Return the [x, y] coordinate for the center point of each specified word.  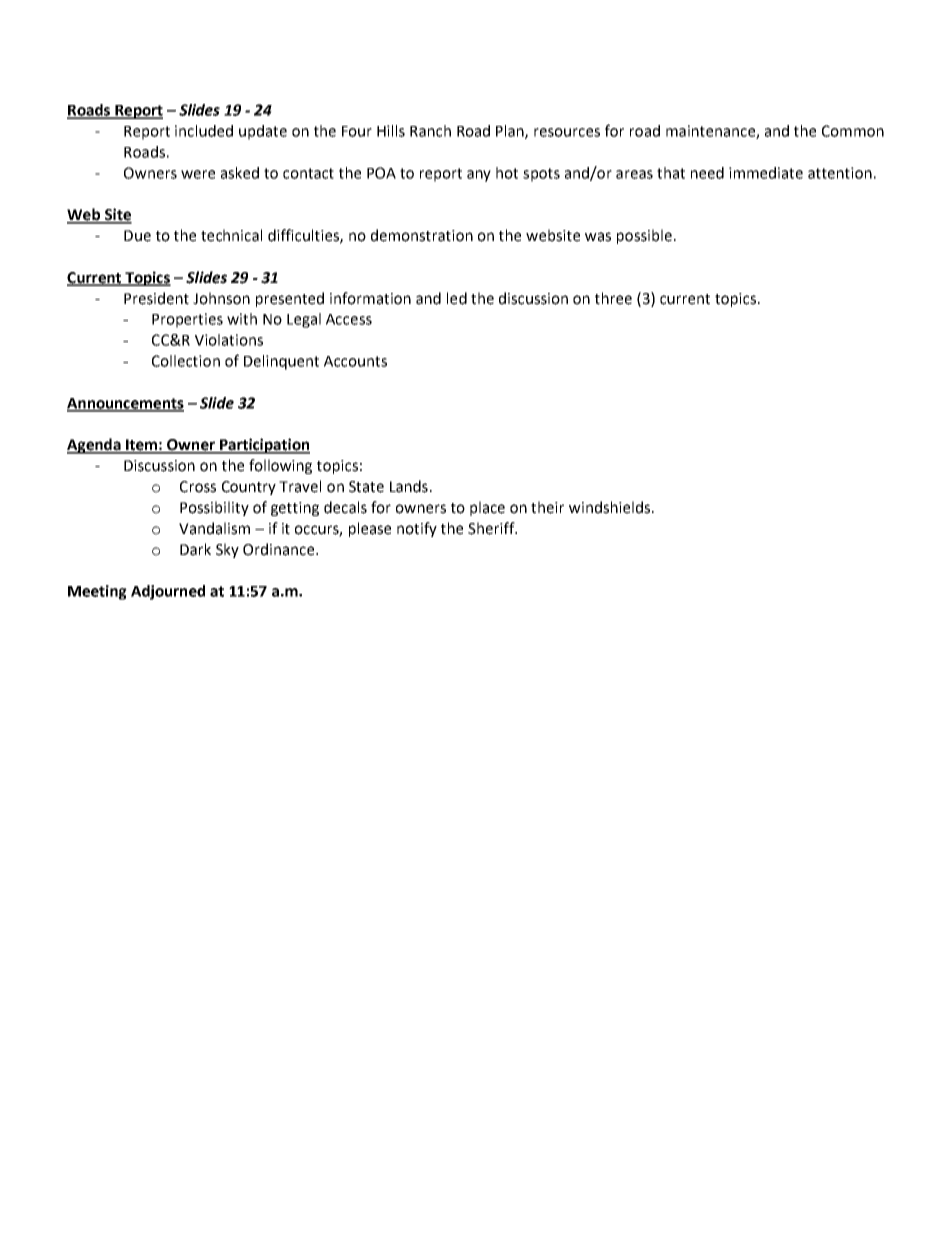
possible [644, 236]
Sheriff [492, 528]
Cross [198, 487]
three [613, 298]
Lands [409, 486]
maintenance [711, 132]
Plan [511, 132]
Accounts [355, 361]
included [204, 131]
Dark [195, 549]
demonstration [422, 235]
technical [231, 235]
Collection [186, 361]
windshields [609, 507]
